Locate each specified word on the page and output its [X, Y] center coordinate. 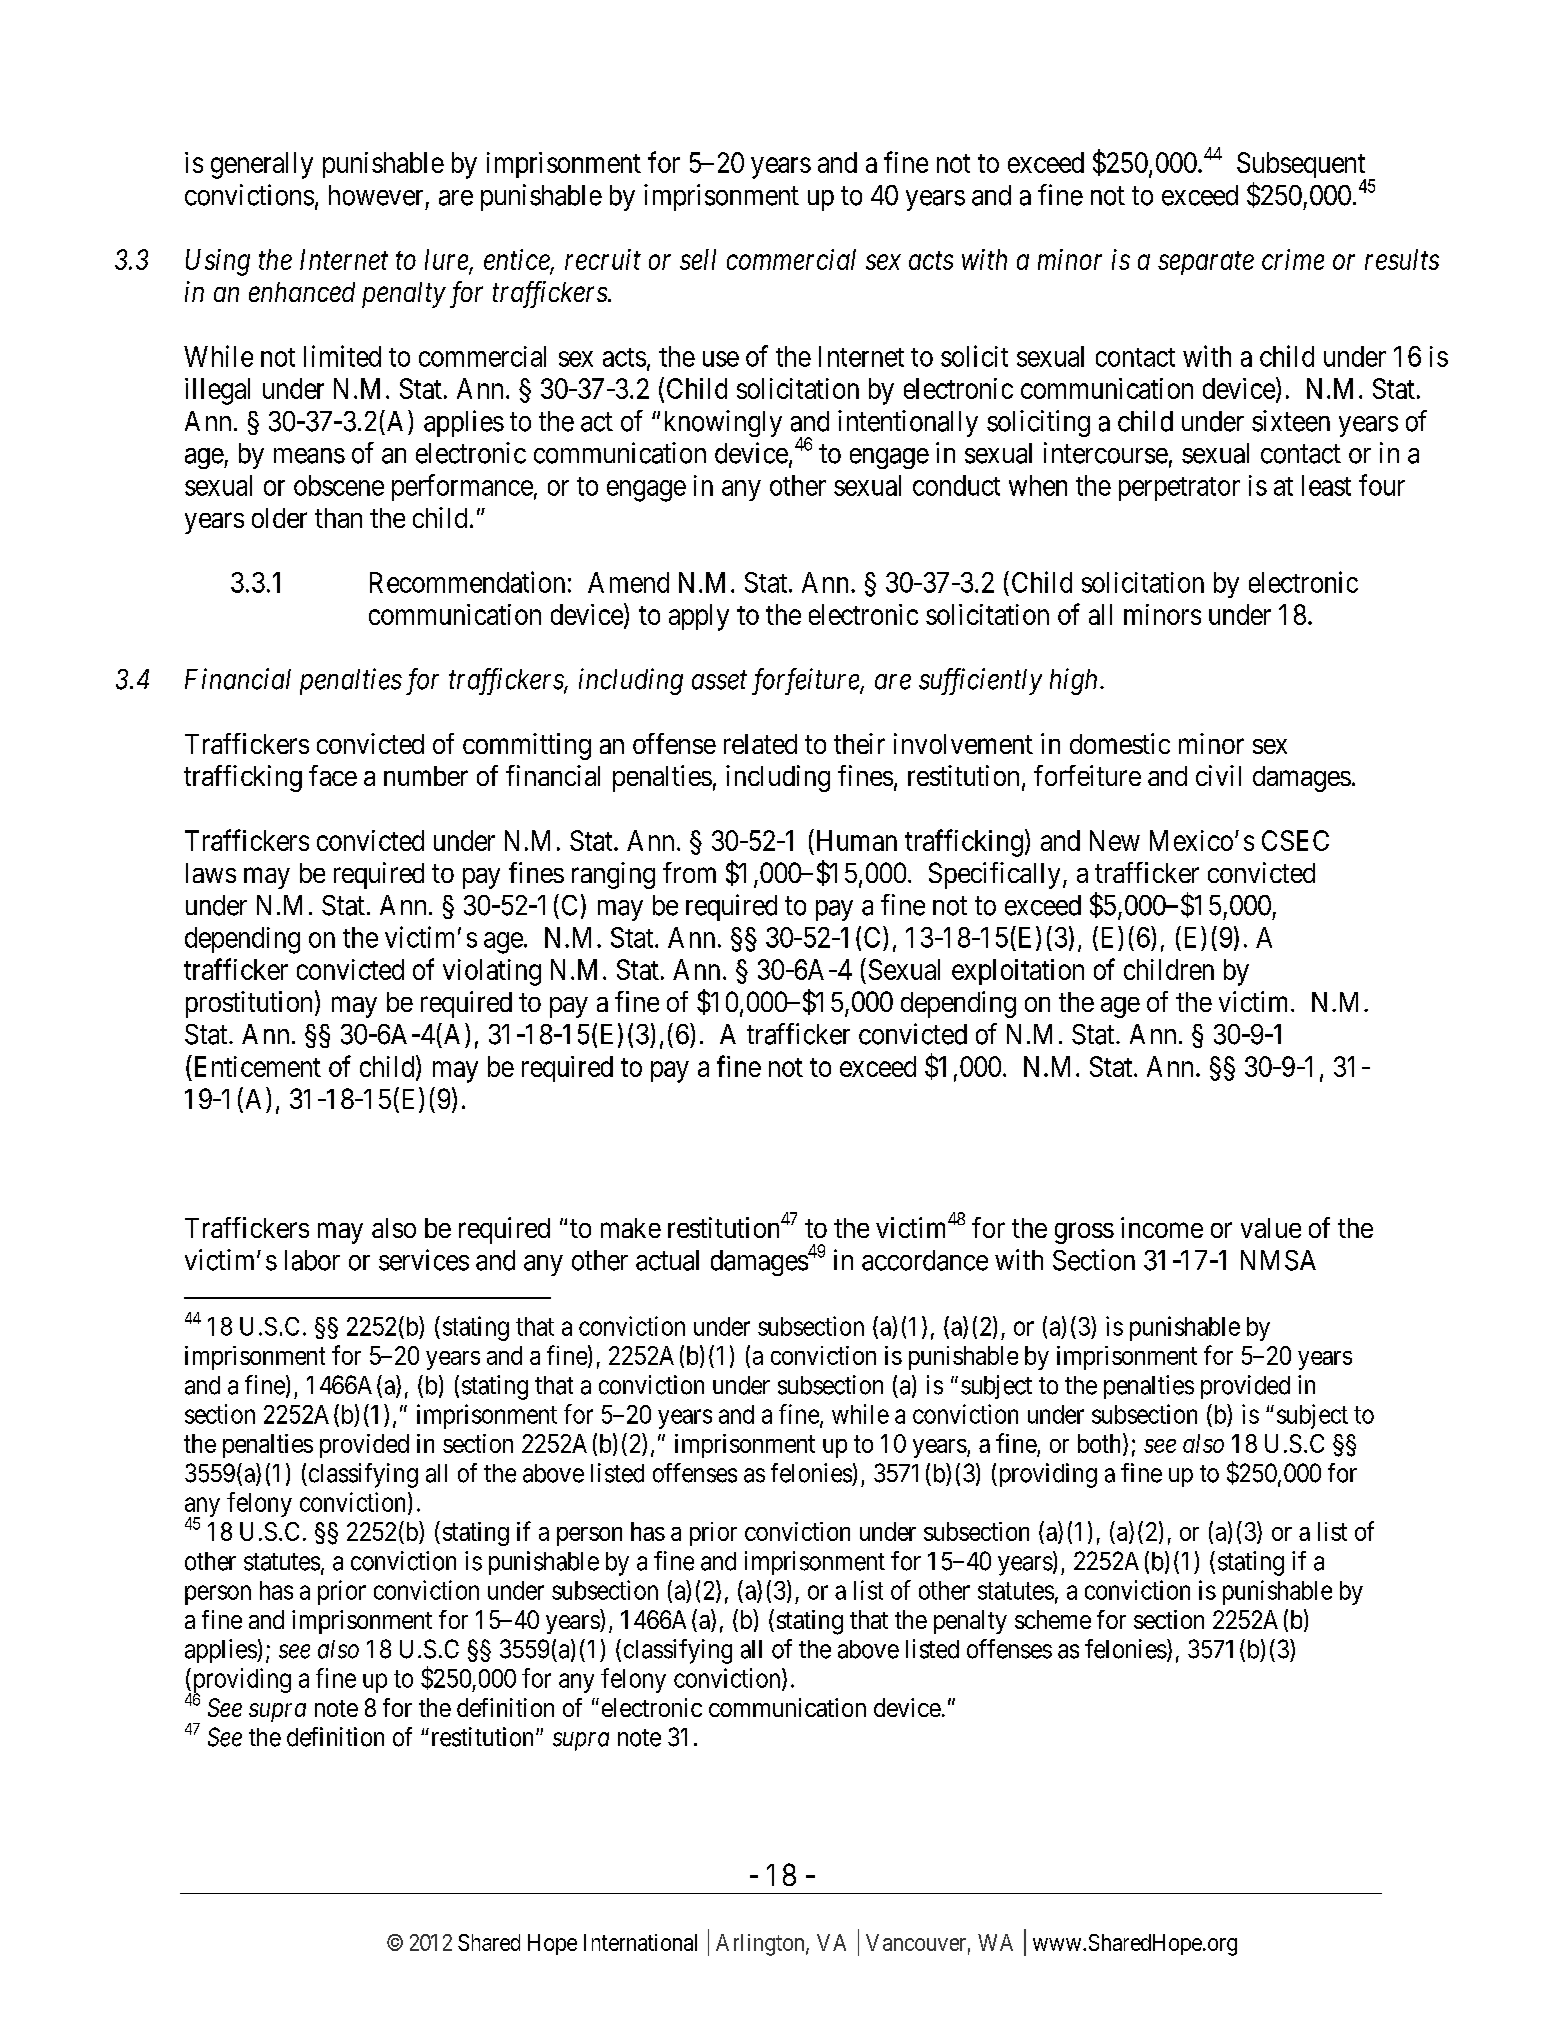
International [640, 1942]
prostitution [249, 1004]
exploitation [1018, 972]
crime [1293, 259]
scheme [1053, 1619]
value [1271, 1228]
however [376, 195]
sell [698, 259]
